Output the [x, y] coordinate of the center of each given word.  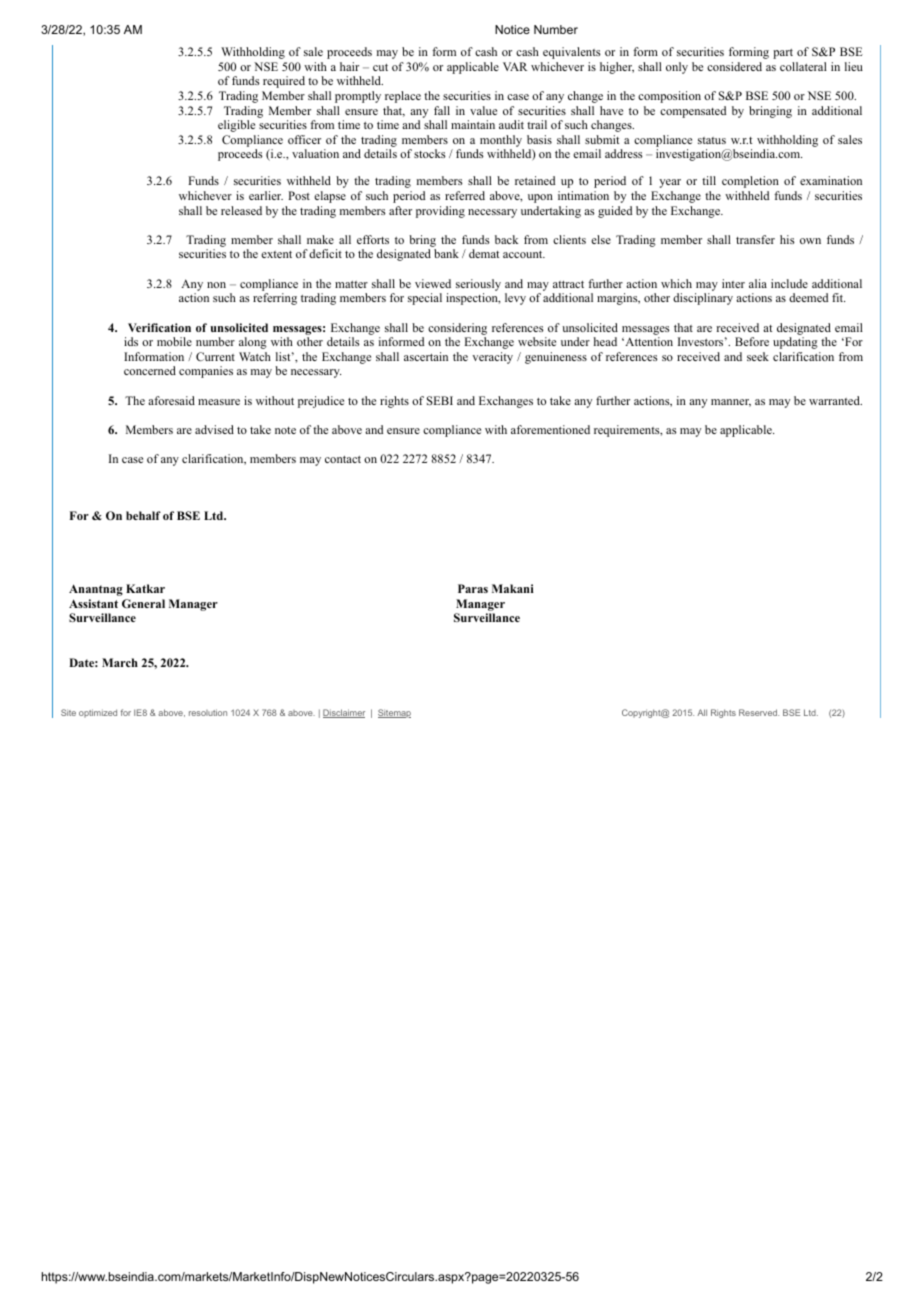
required [284, 82]
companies [206, 372]
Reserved [759, 712]
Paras [473, 588]
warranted [835, 400]
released [241, 210]
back [506, 239]
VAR [515, 66]
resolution [208, 712]
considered [734, 66]
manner [731, 403]
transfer [755, 239]
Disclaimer [344, 713]
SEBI [440, 400]
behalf [143, 515]
